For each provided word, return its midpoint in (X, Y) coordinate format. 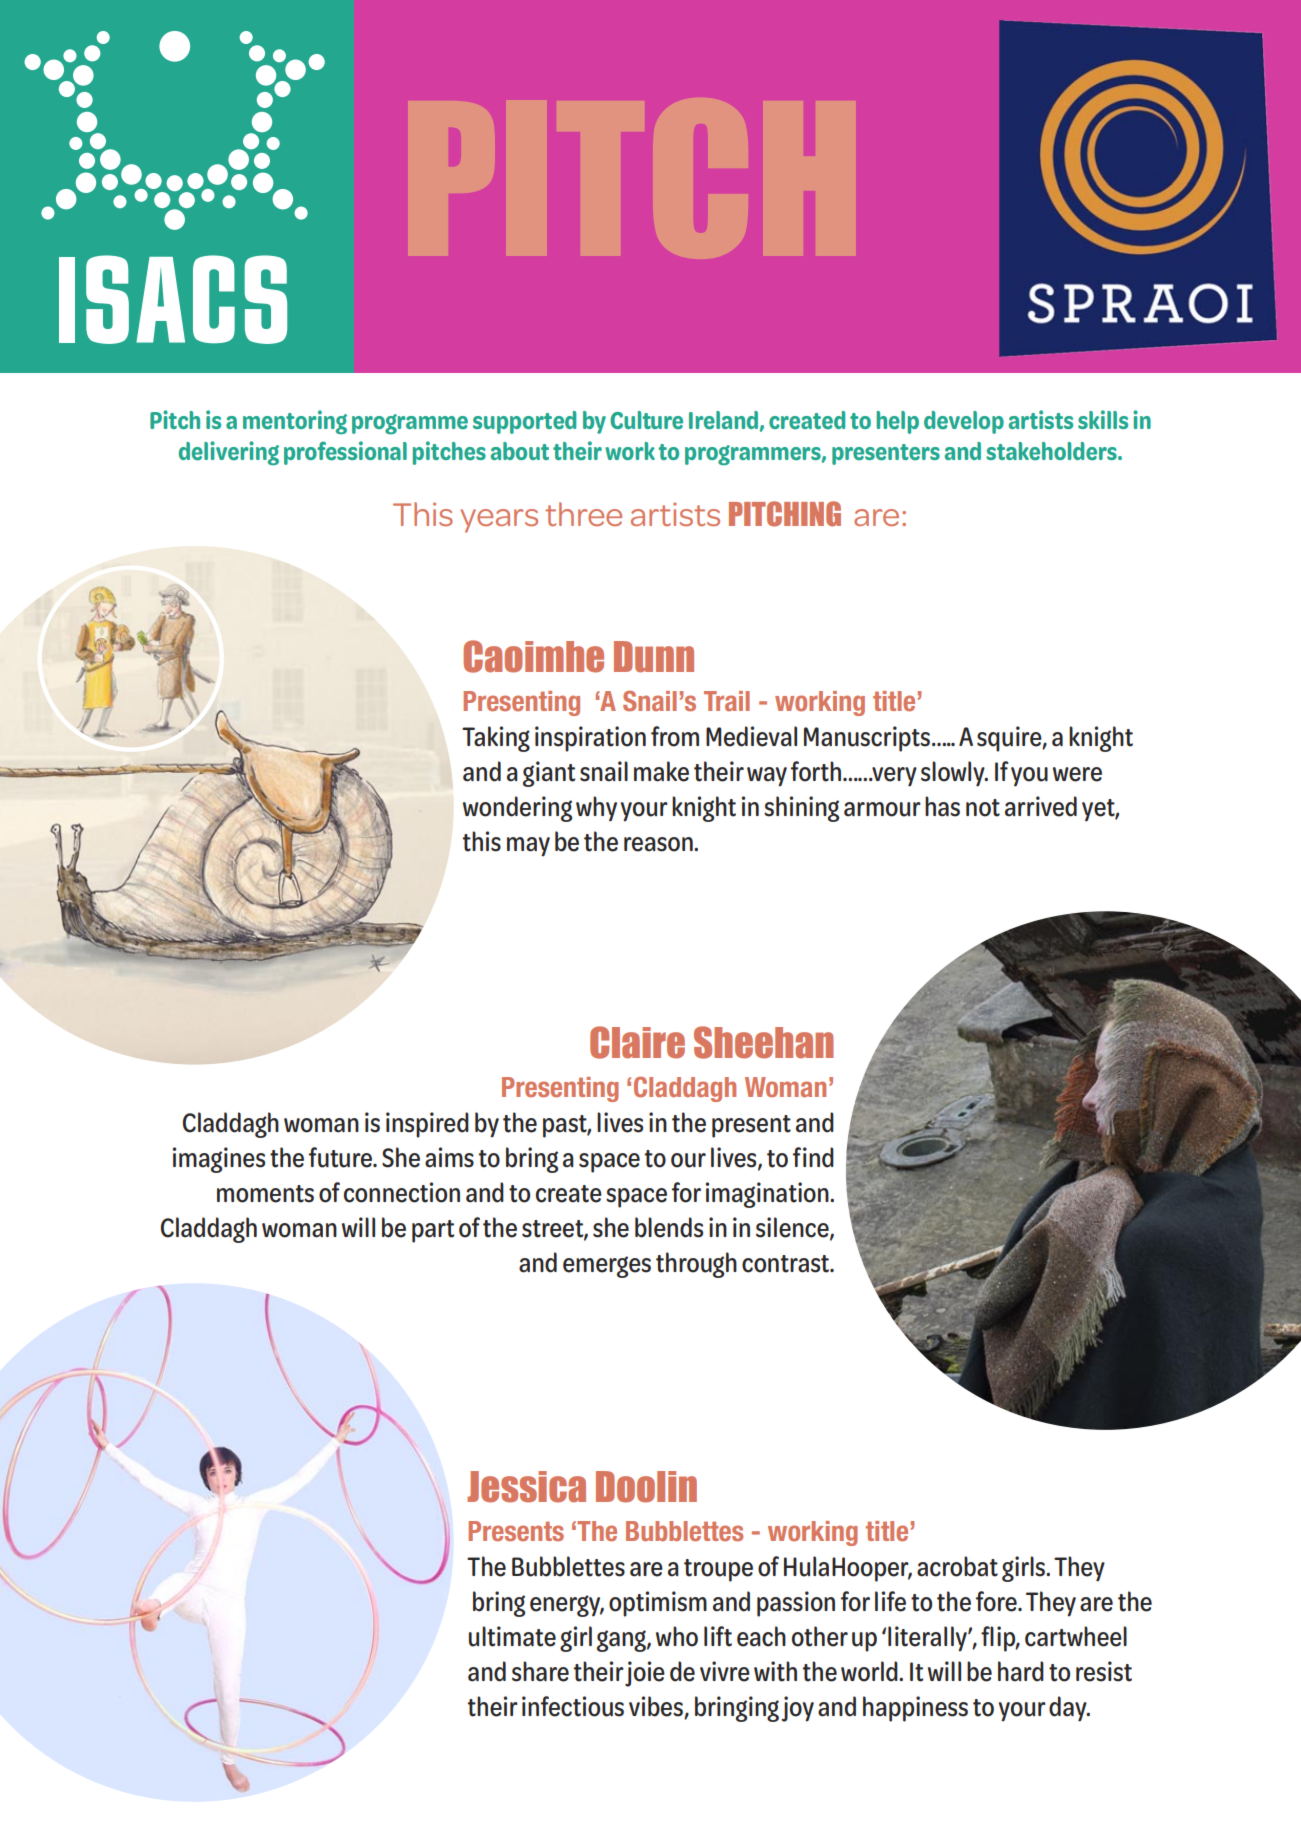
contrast (787, 1264)
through (696, 1265)
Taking (496, 739)
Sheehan (764, 1042)
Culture (646, 420)
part (433, 1231)
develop (964, 422)
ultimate (512, 1636)
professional (345, 453)
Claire (637, 1042)
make (661, 771)
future (341, 1157)
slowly (954, 774)
